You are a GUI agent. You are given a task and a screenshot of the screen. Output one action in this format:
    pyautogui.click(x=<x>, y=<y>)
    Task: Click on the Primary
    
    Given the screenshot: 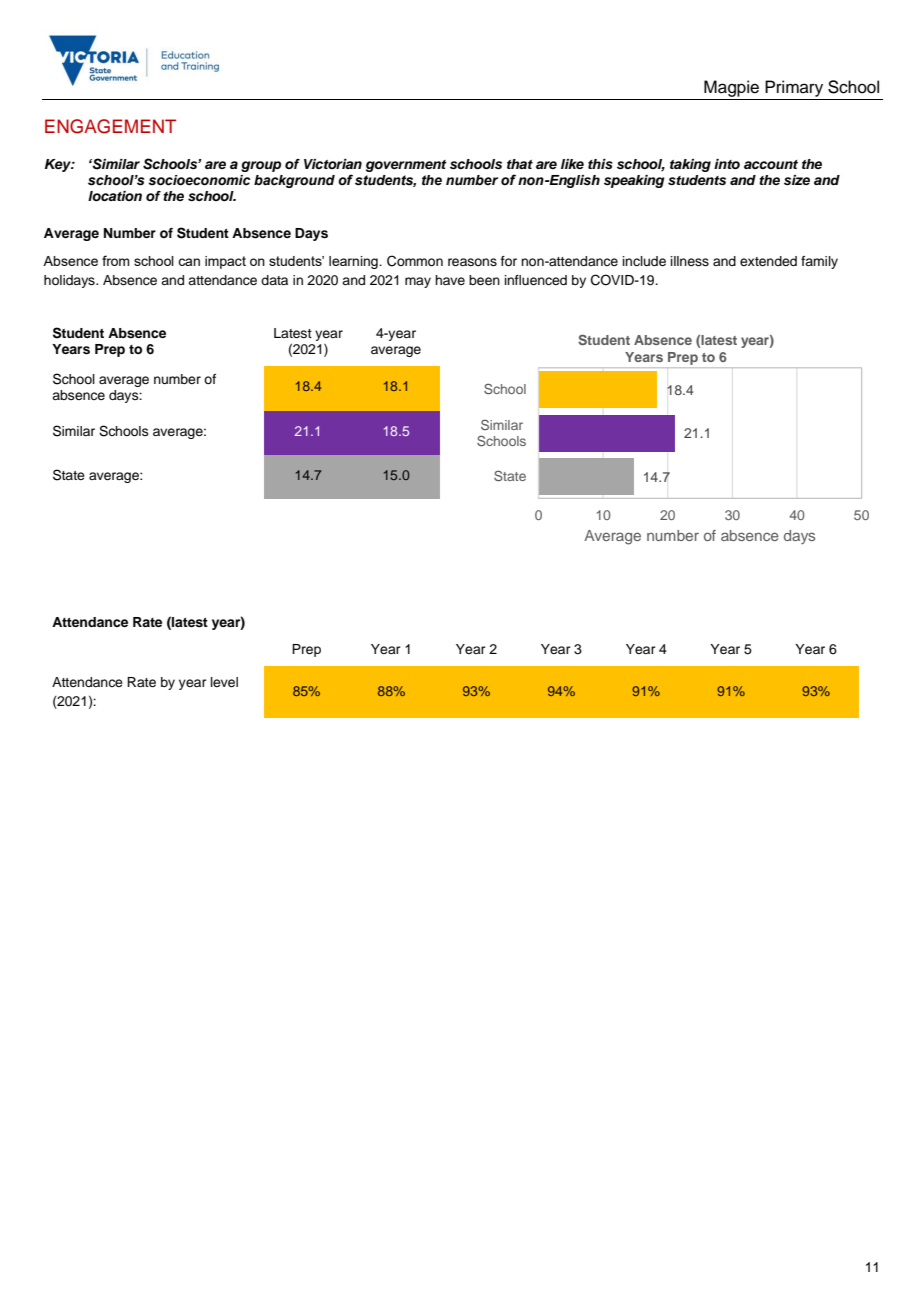 What is the action you would take?
    pyautogui.click(x=794, y=88)
